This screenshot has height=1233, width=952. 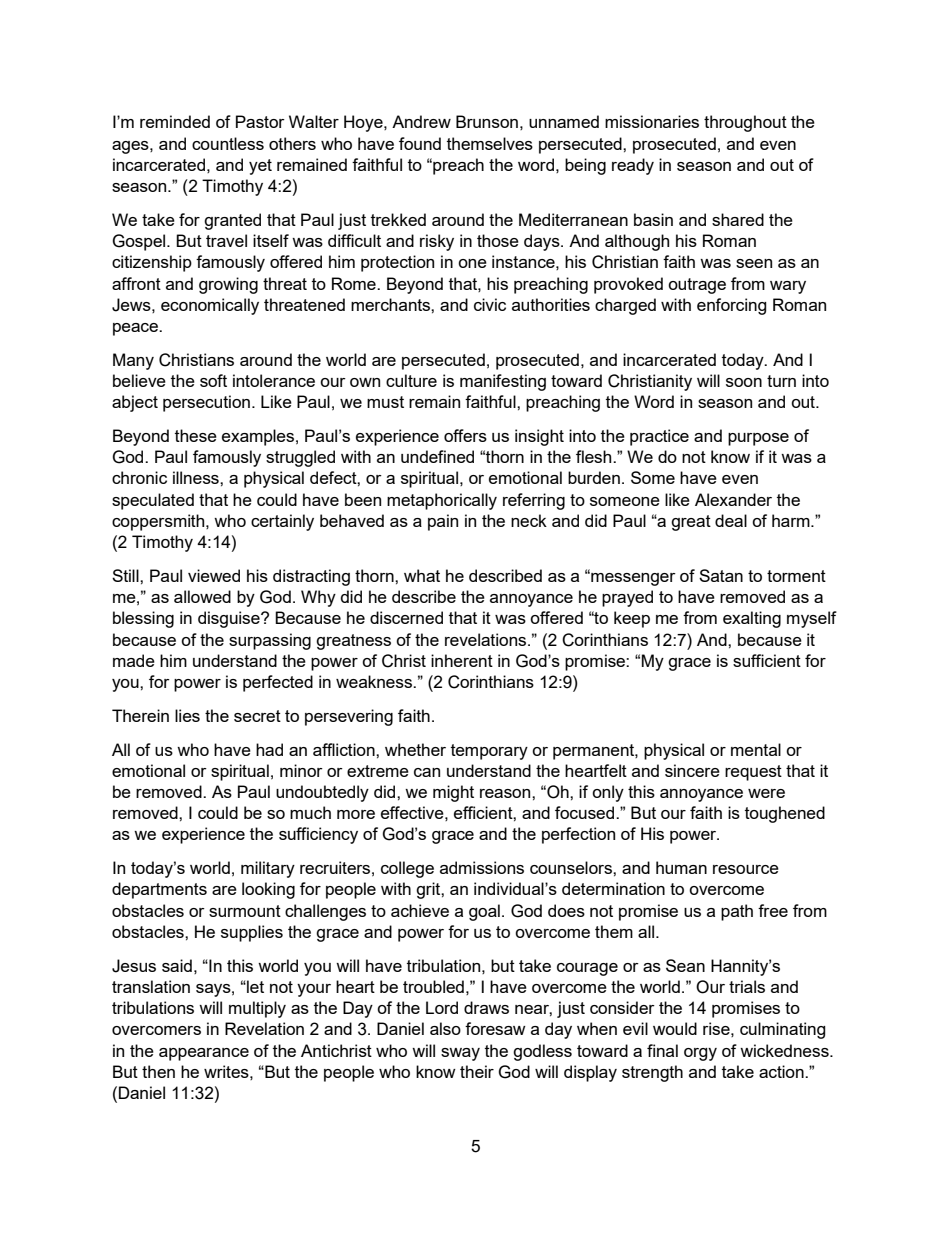 I want to click on soon, so click(x=744, y=382).
